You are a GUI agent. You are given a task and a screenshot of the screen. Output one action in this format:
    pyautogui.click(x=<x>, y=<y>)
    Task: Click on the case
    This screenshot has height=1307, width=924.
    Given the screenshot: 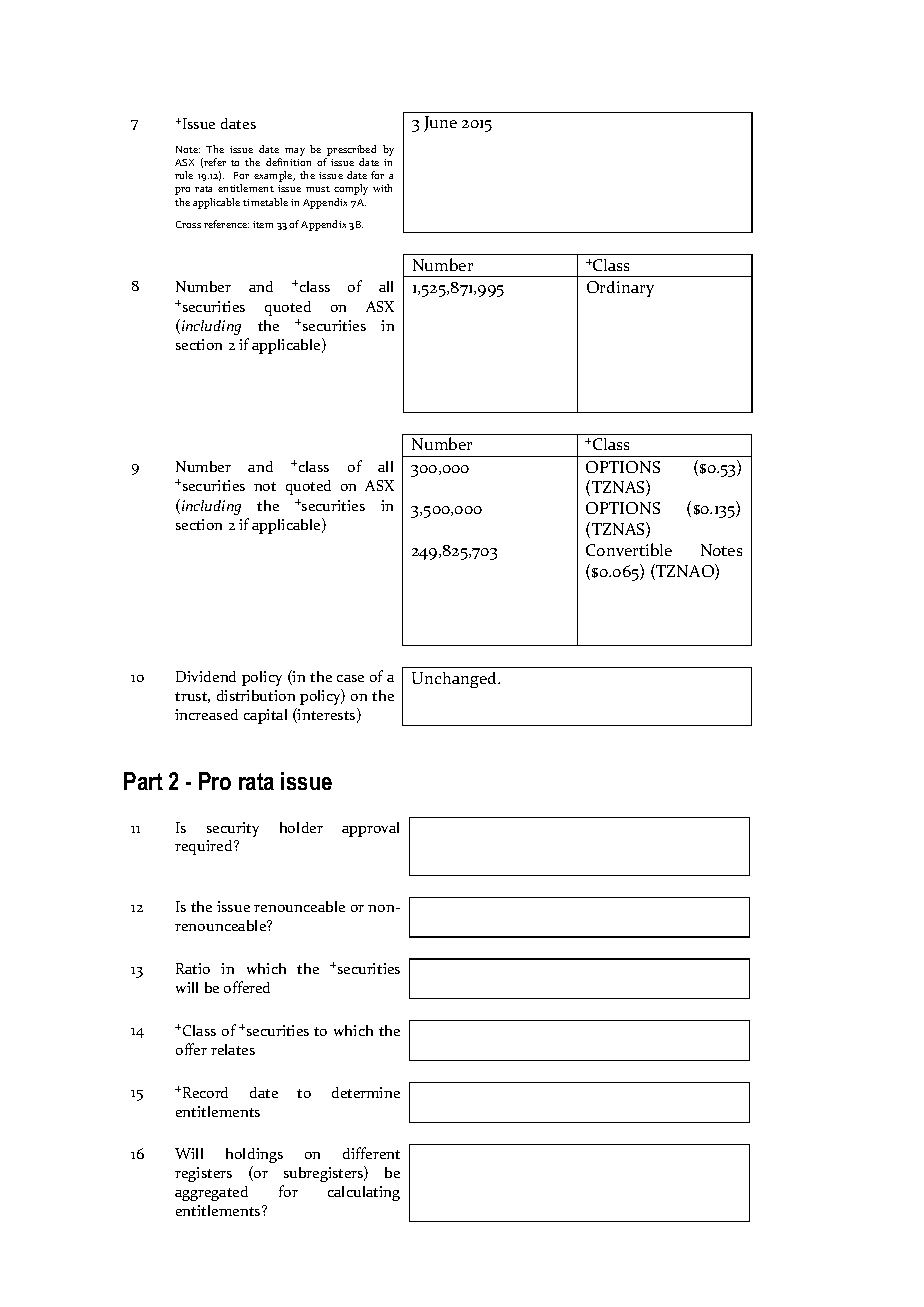 What is the action you would take?
    pyautogui.click(x=350, y=678)
